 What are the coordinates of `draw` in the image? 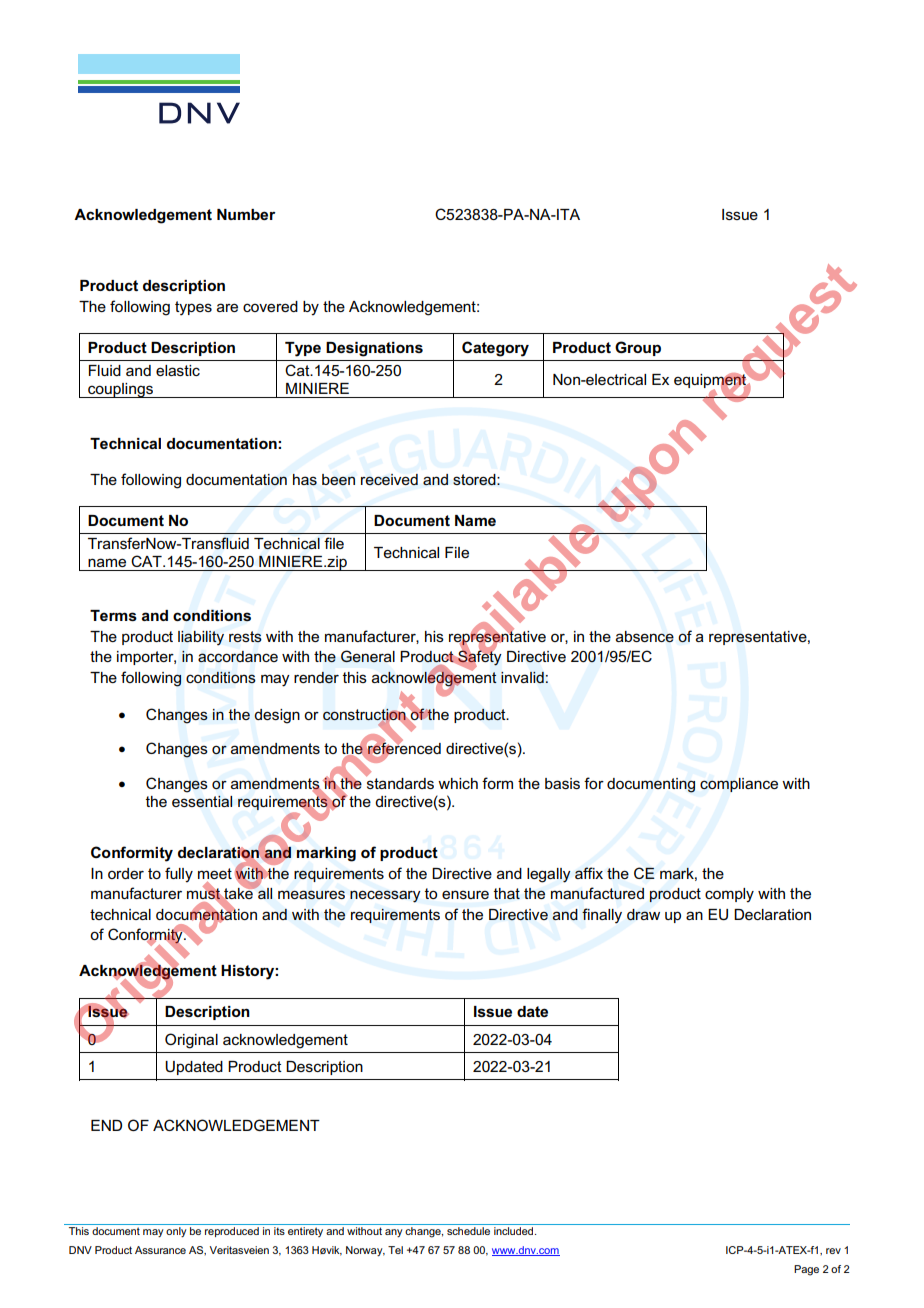 It's located at (643, 915).
